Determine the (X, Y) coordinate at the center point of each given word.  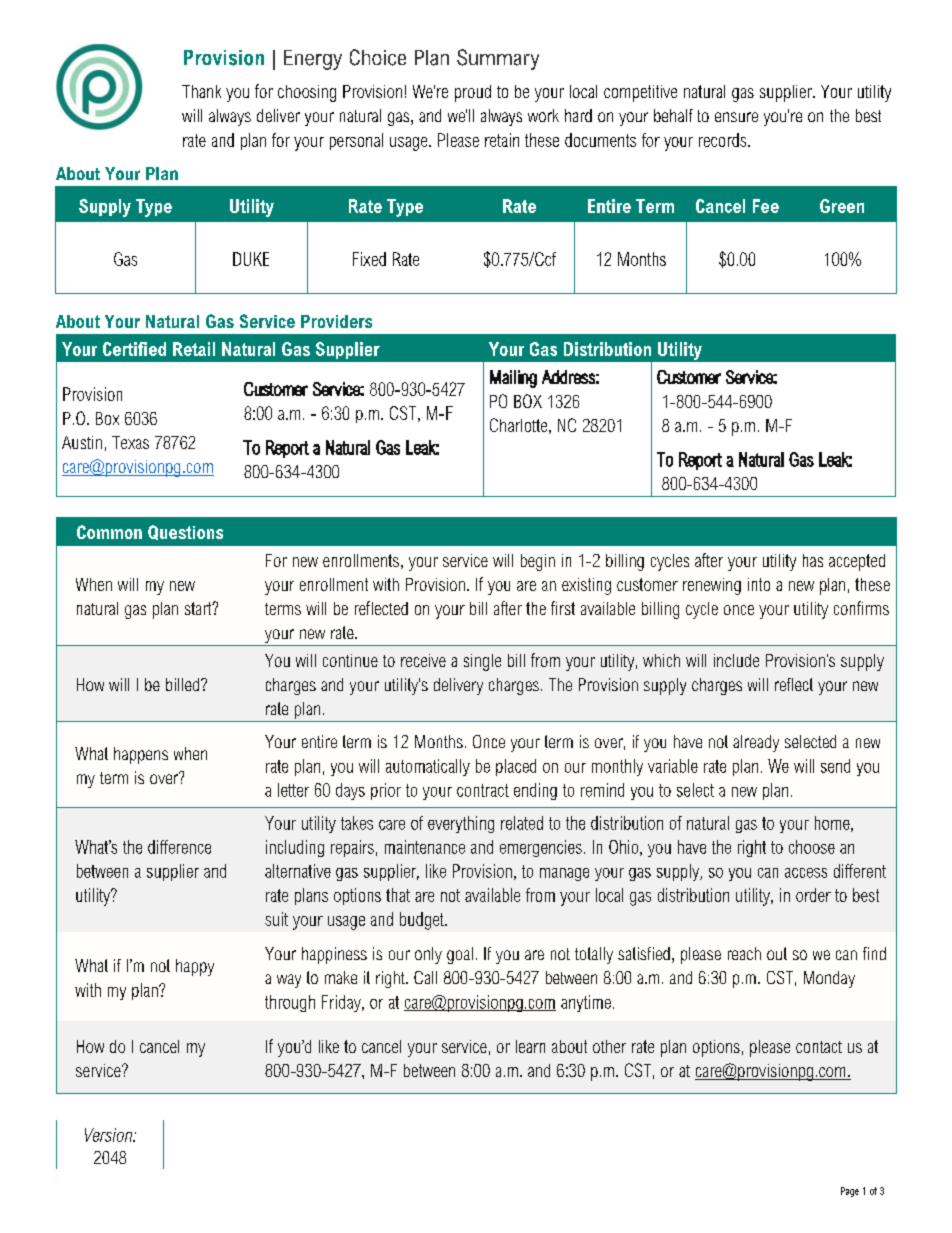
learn (530, 1046)
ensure (736, 117)
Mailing (513, 379)
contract (483, 790)
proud (473, 93)
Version (110, 1135)
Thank (201, 91)
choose (812, 847)
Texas (130, 442)
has (813, 560)
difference (179, 847)
